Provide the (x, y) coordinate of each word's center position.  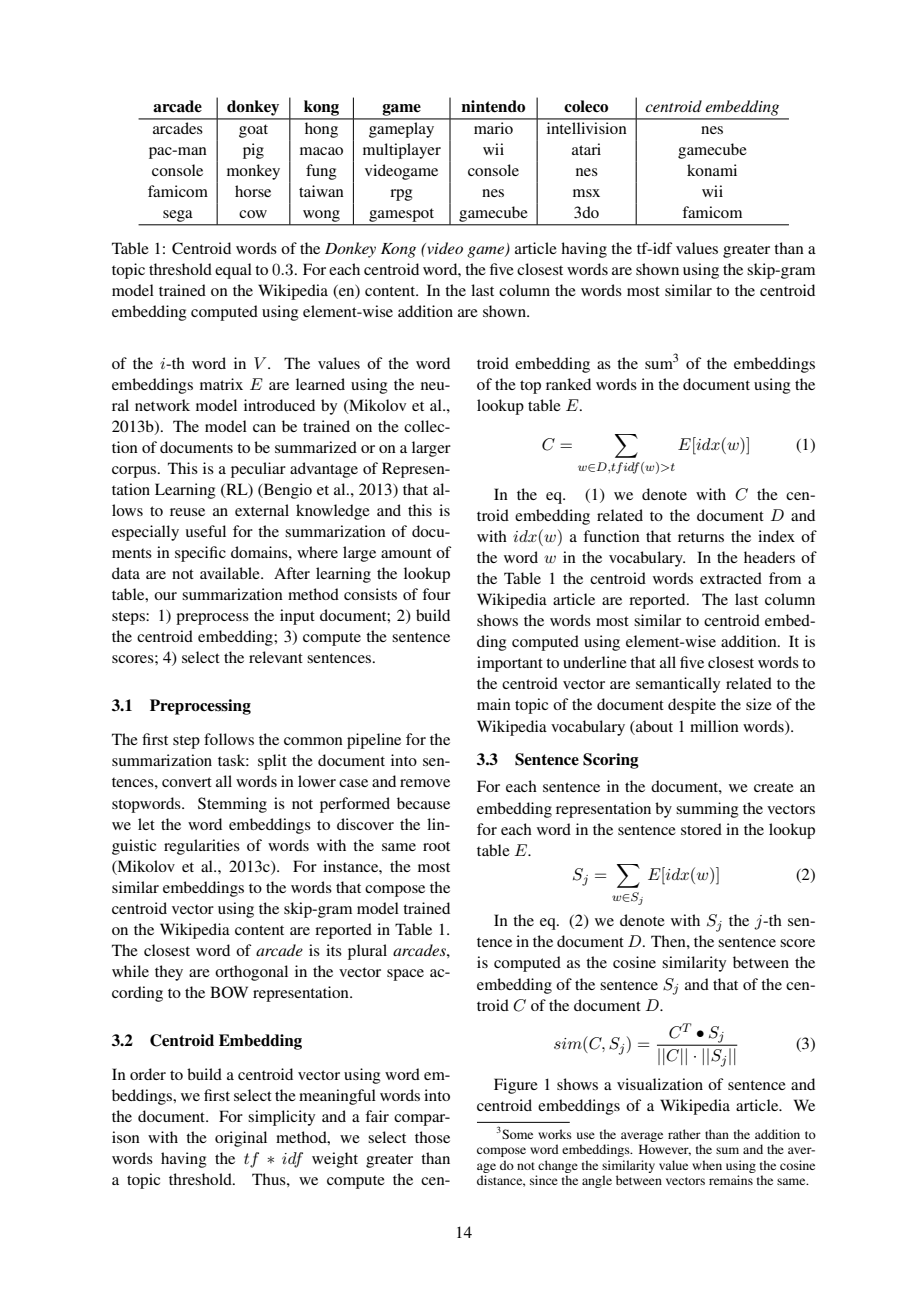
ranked (568, 384)
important (510, 664)
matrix (221, 384)
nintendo (493, 106)
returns (701, 537)
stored (701, 829)
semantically (678, 685)
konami (712, 170)
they (169, 973)
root (436, 846)
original (241, 1139)
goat (253, 131)
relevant (276, 657)
